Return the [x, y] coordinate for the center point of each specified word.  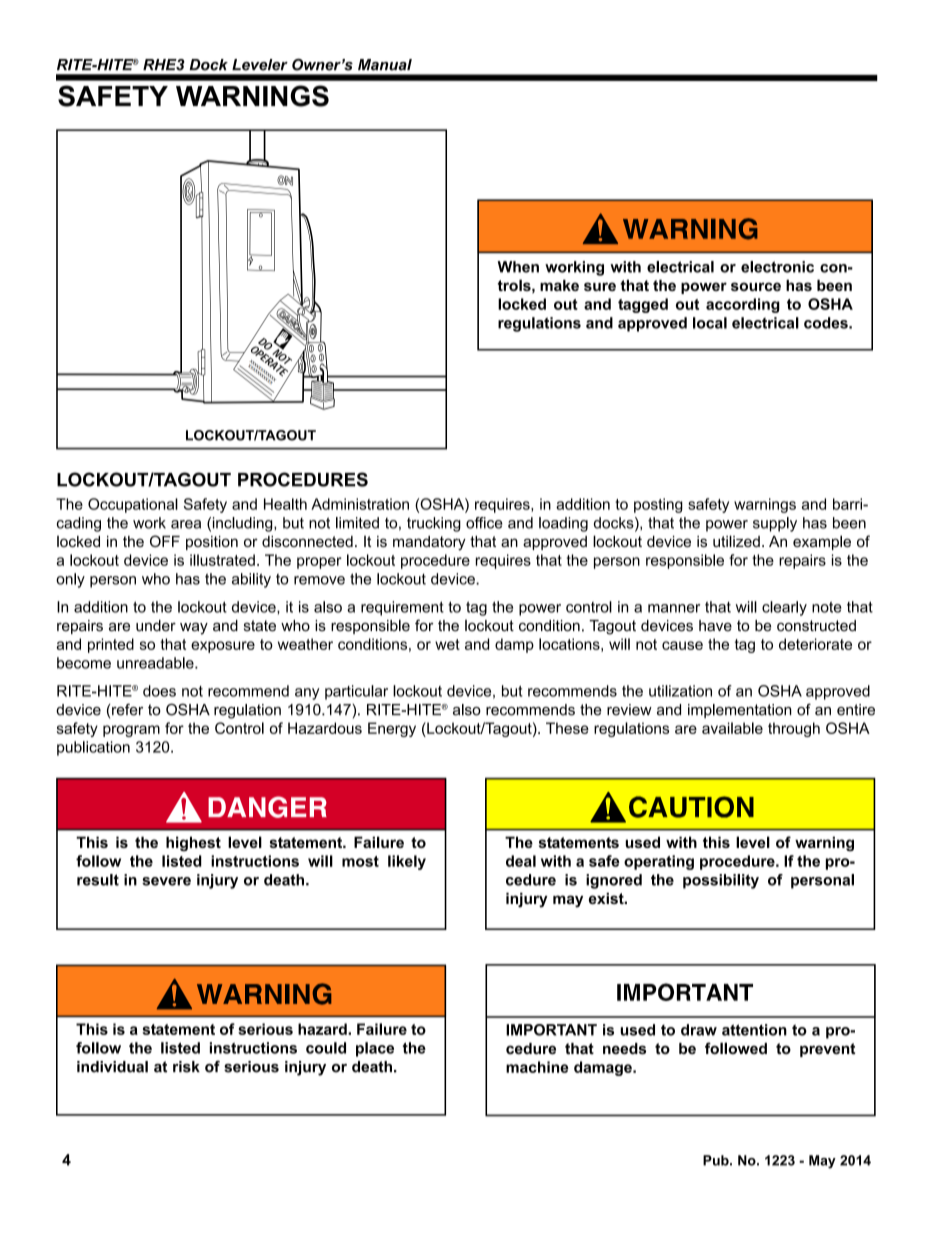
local [710, 323]
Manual [385, 65]
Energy [392, 729]
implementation [739, 711]
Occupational [133, 505]
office [484, 523]
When [518, 267]
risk [186, 1067]
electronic [777, 267]
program [131, 731]
